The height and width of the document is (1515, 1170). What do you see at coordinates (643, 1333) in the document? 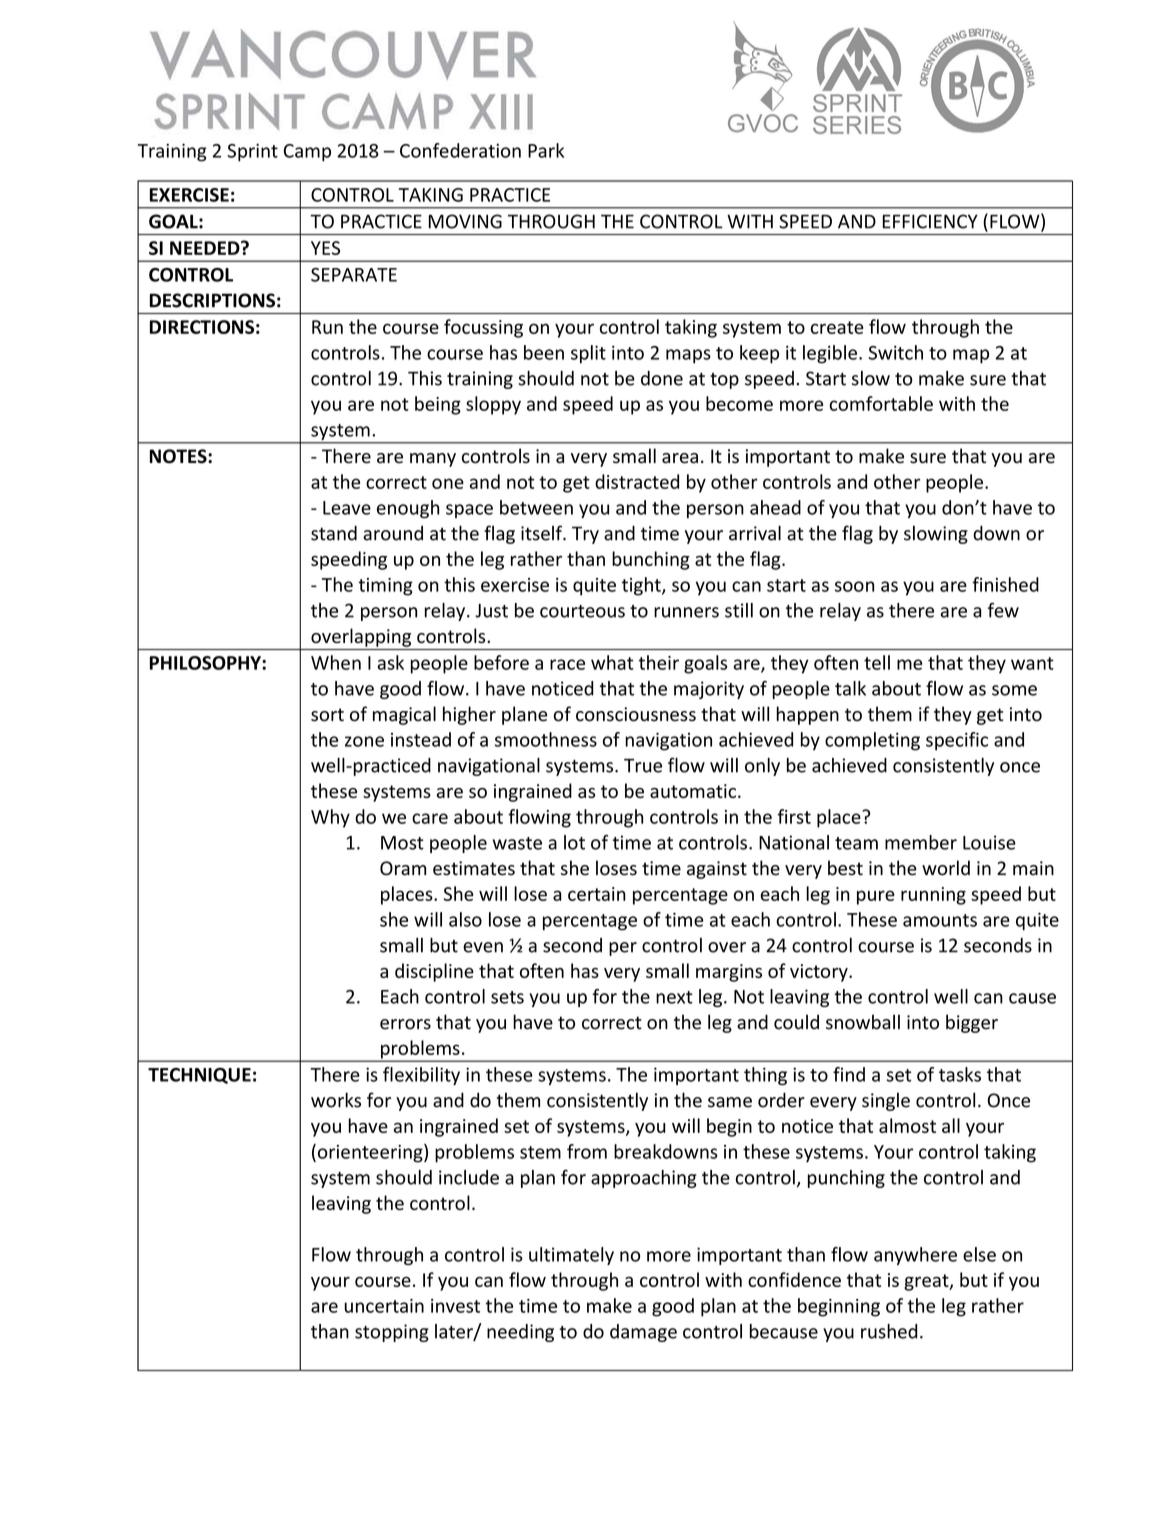
I see `damage` at bounding box center [643, 1333].
